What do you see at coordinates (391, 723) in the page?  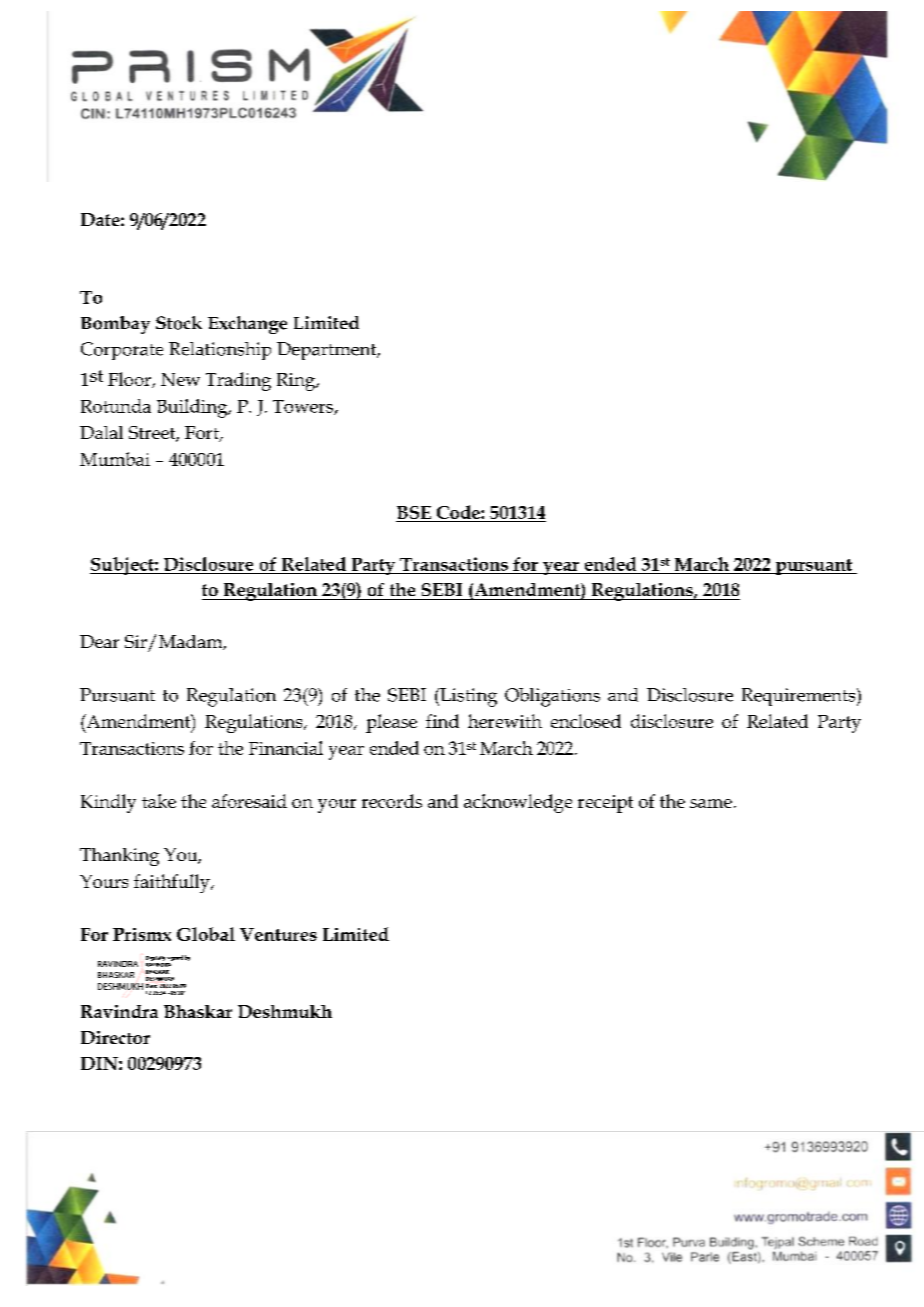 I see `please` at bounding box center [391, 723].
